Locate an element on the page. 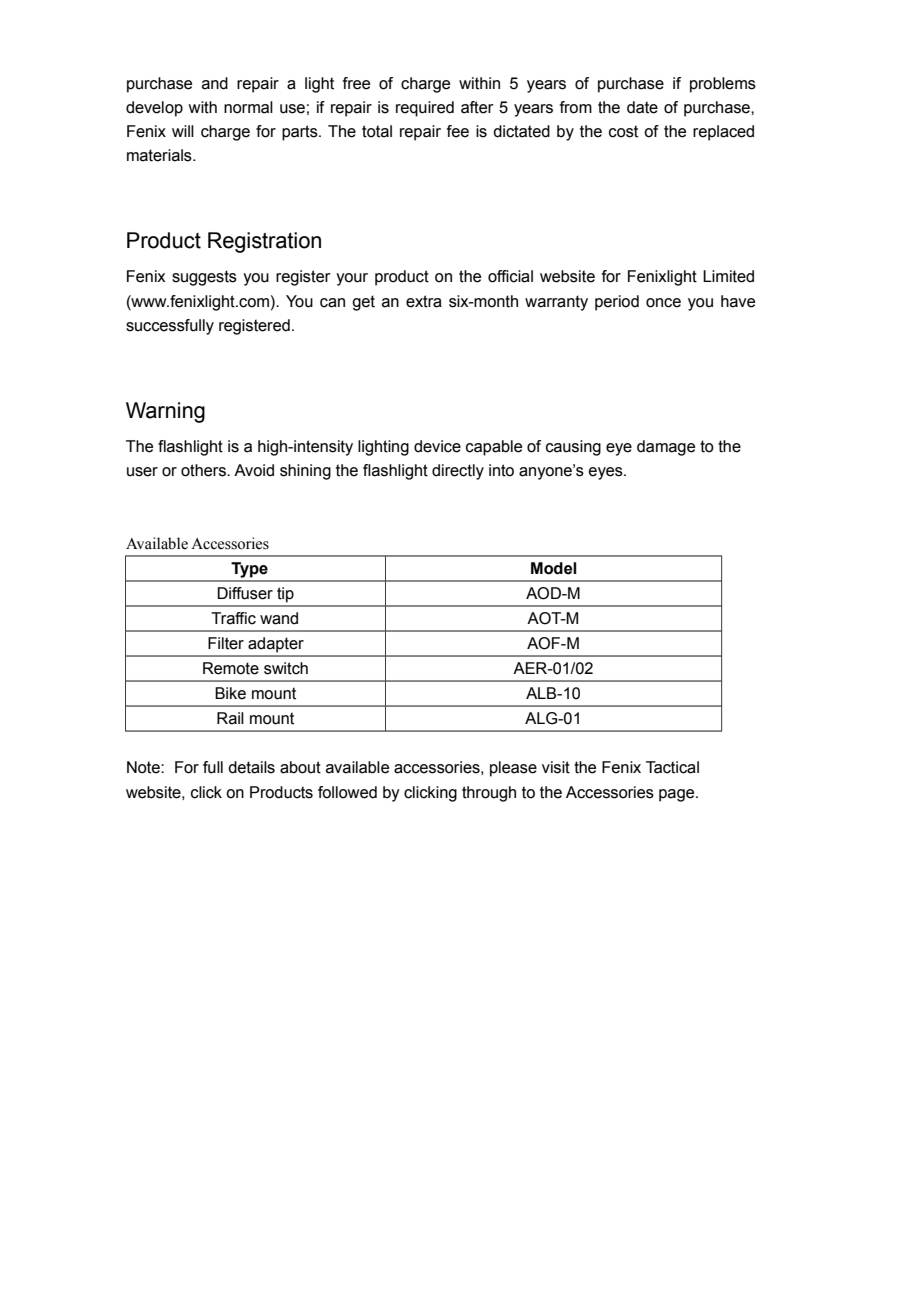 This document has height=1308, width=924. extra is located at coordinates (424, 301).
